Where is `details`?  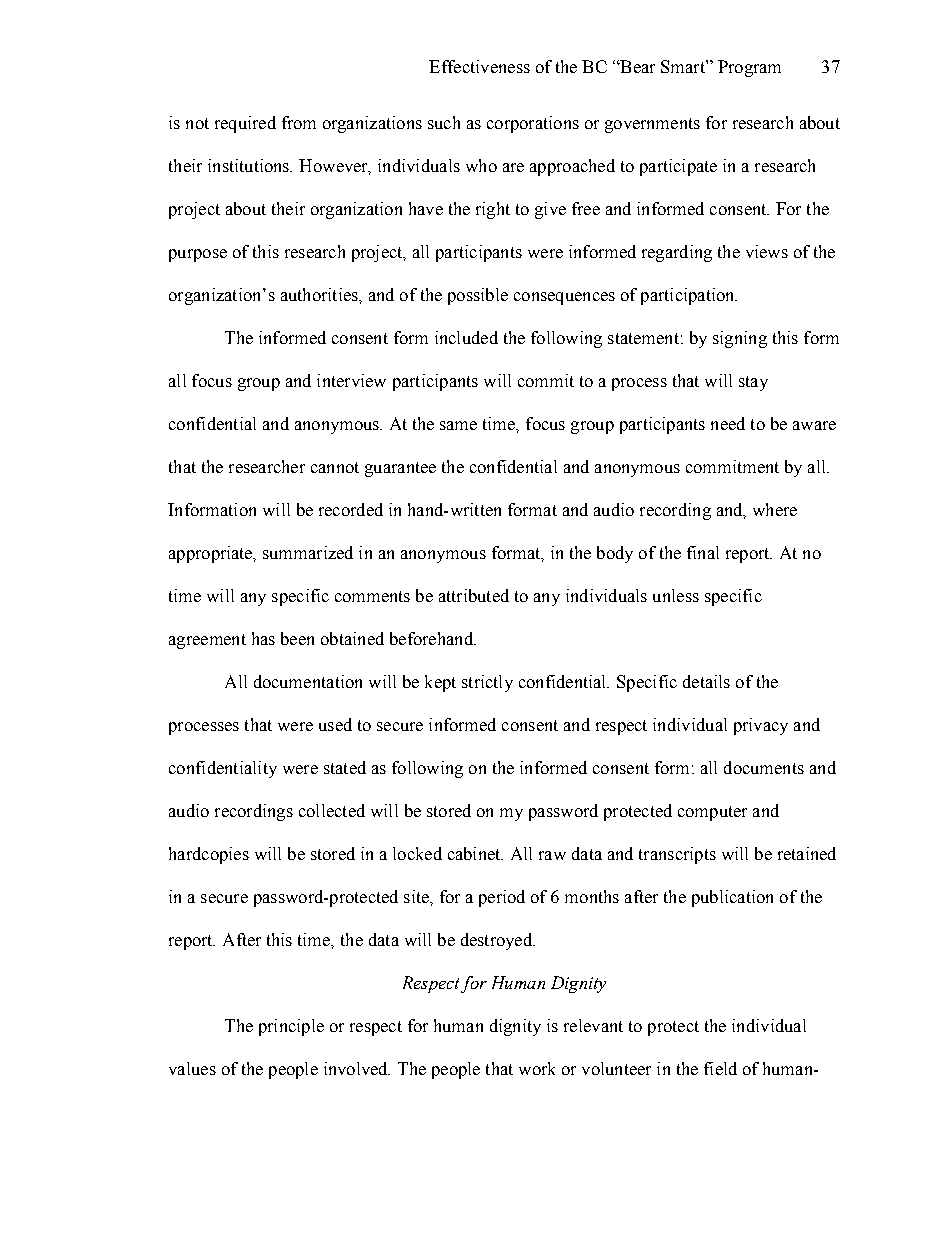 details is located at coordinates (706, 681).
